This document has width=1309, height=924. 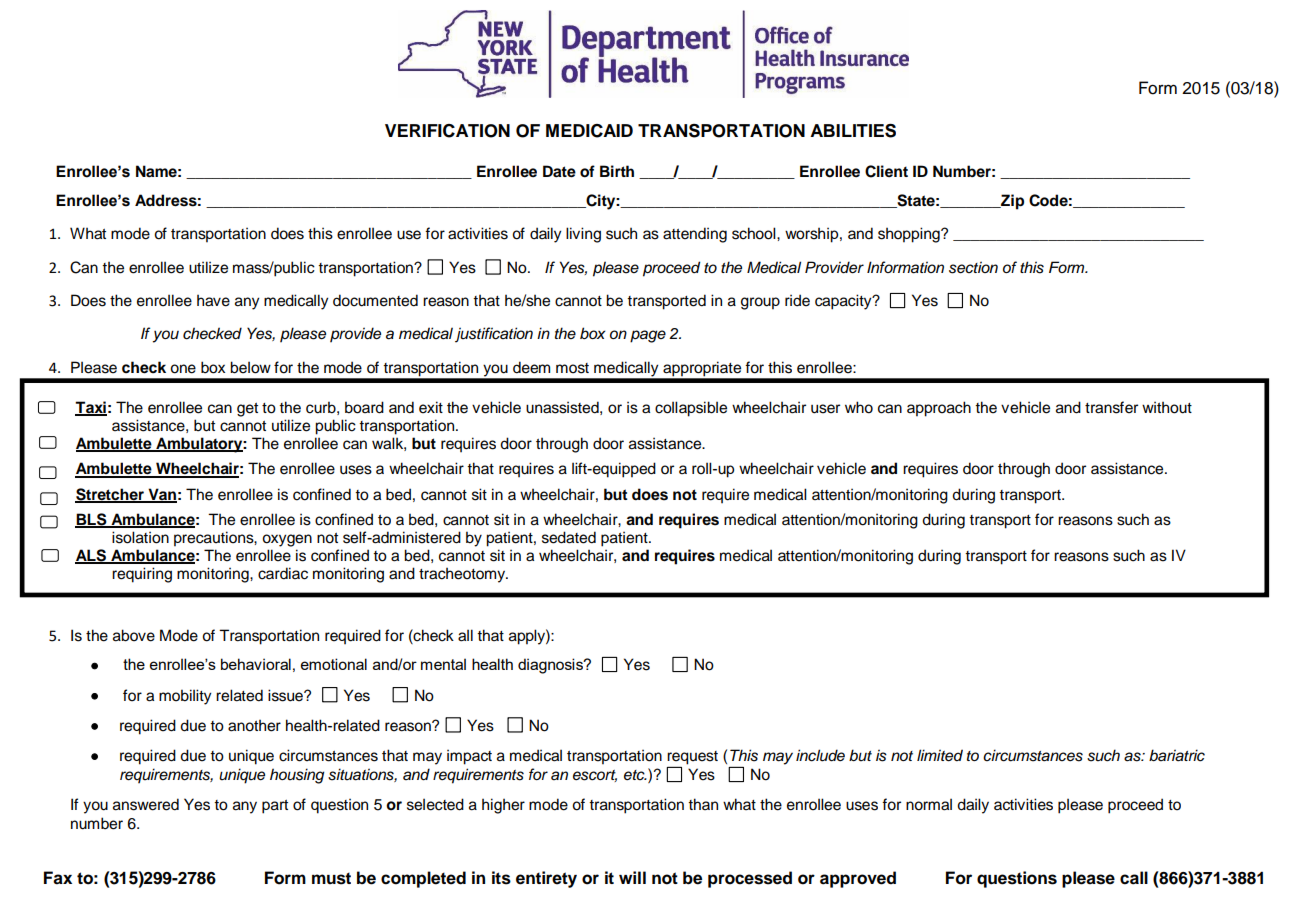 I want to click on limited, so click(x=940, y=755).
